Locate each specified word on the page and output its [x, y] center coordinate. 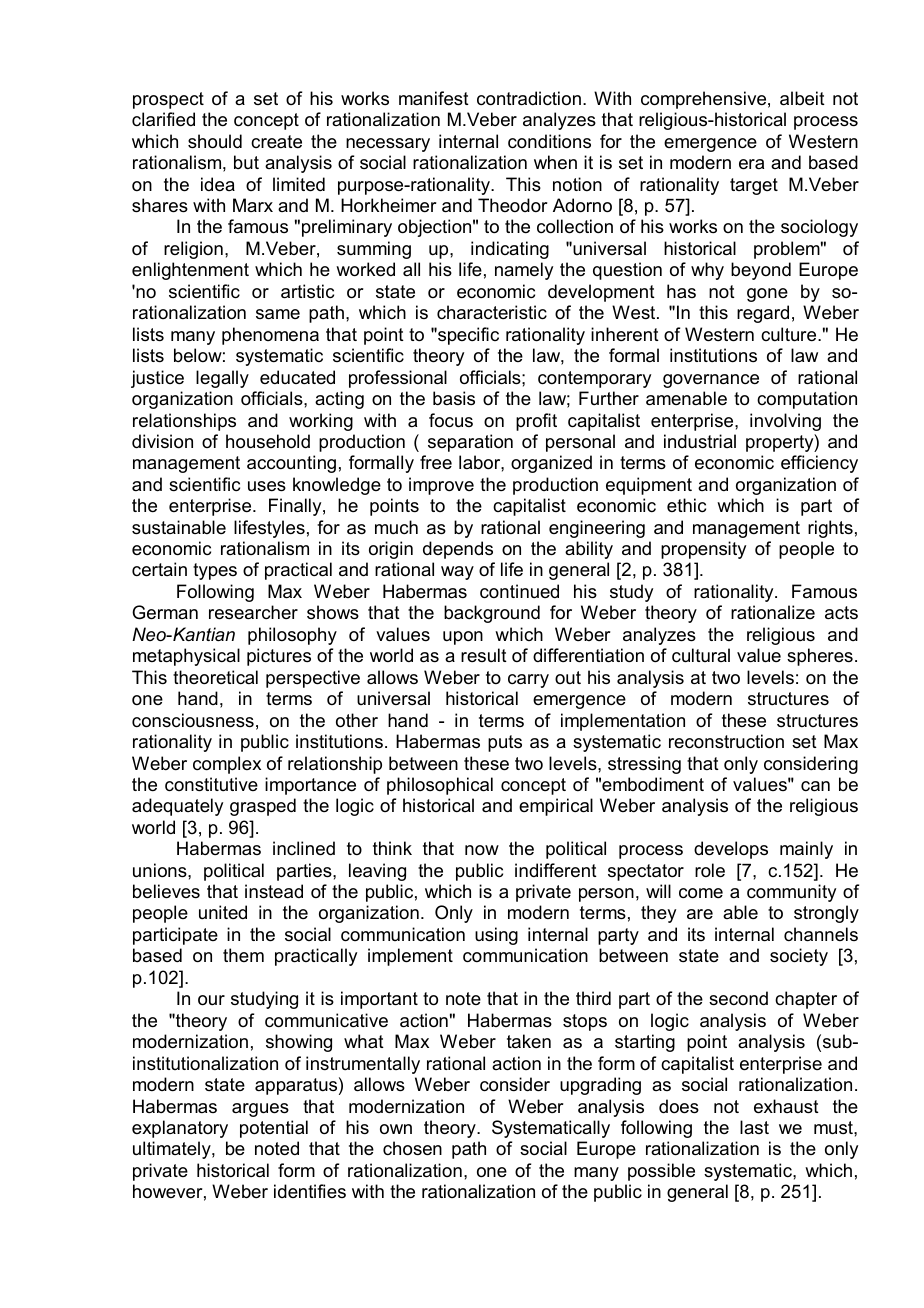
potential [274, 1129]
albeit [802, 98]
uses [267, 486]
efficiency [819, 464]
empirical [556, 807]
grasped [263, 807]
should [215, 141]
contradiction [529, 98]
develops [731, 850]
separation [470, 443]
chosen [412, 1148]
